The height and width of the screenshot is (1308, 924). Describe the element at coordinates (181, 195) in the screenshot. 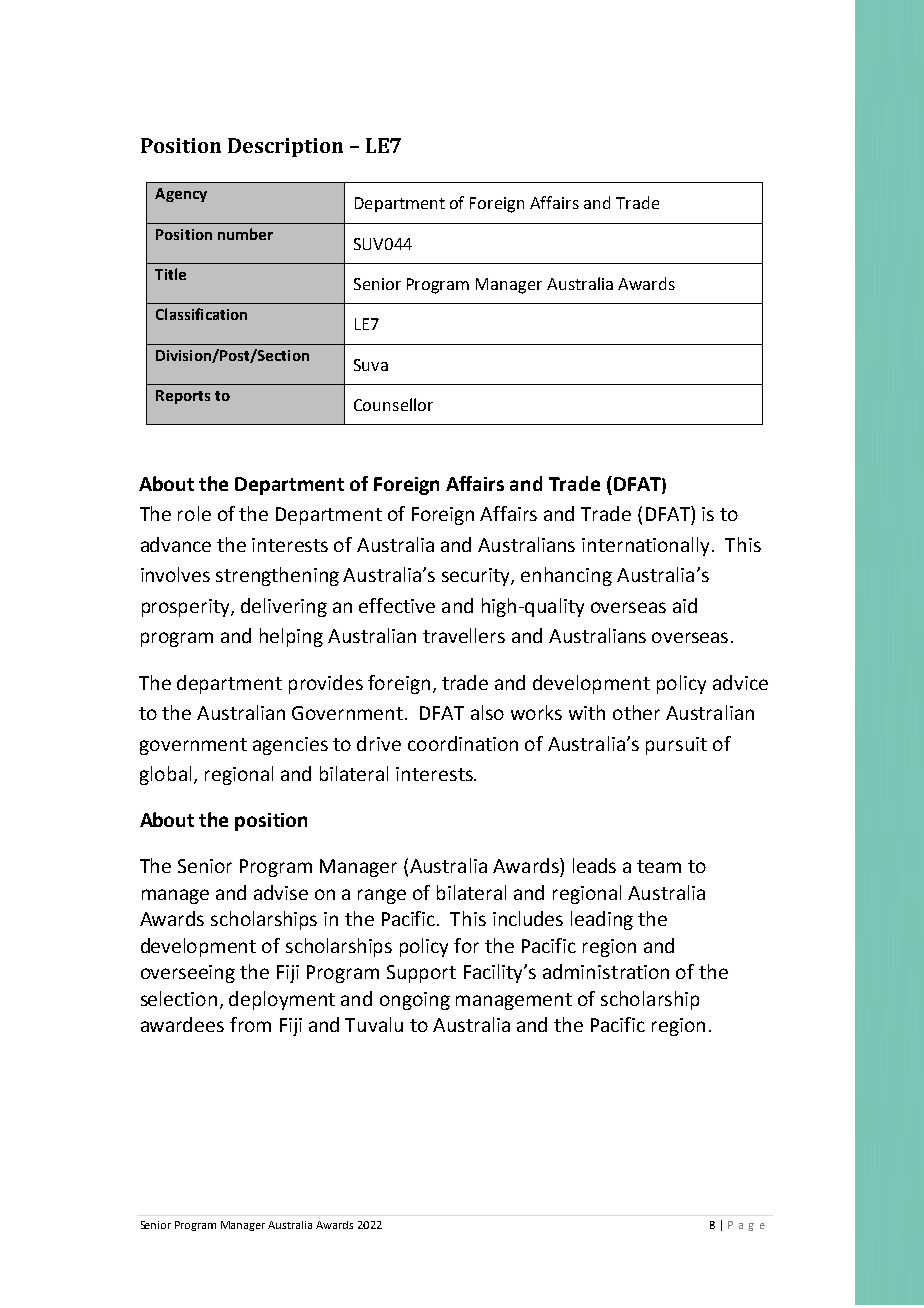

I see `Agency` at that location.
